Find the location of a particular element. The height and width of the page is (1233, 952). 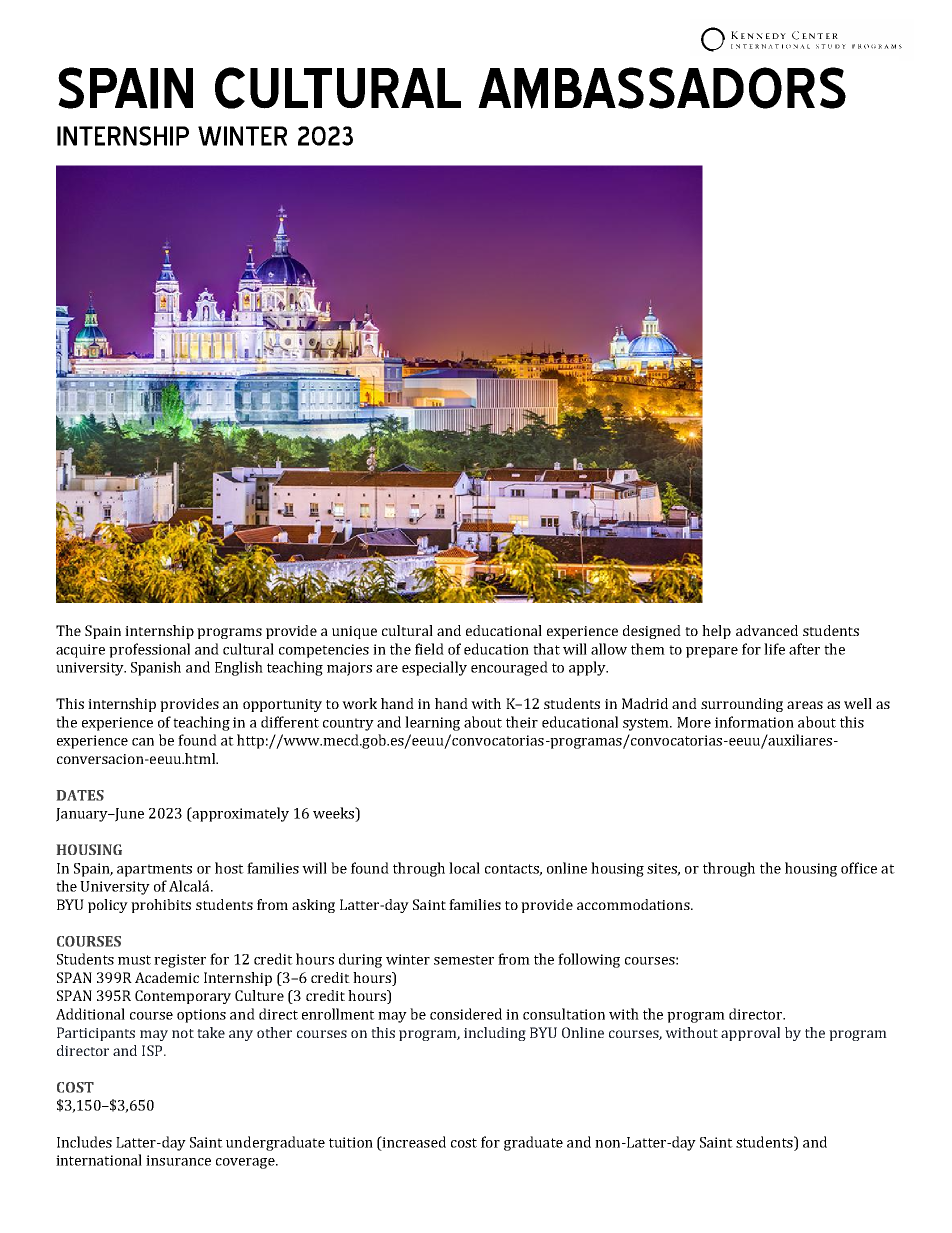

semester is located at coordinates (464, 960).
